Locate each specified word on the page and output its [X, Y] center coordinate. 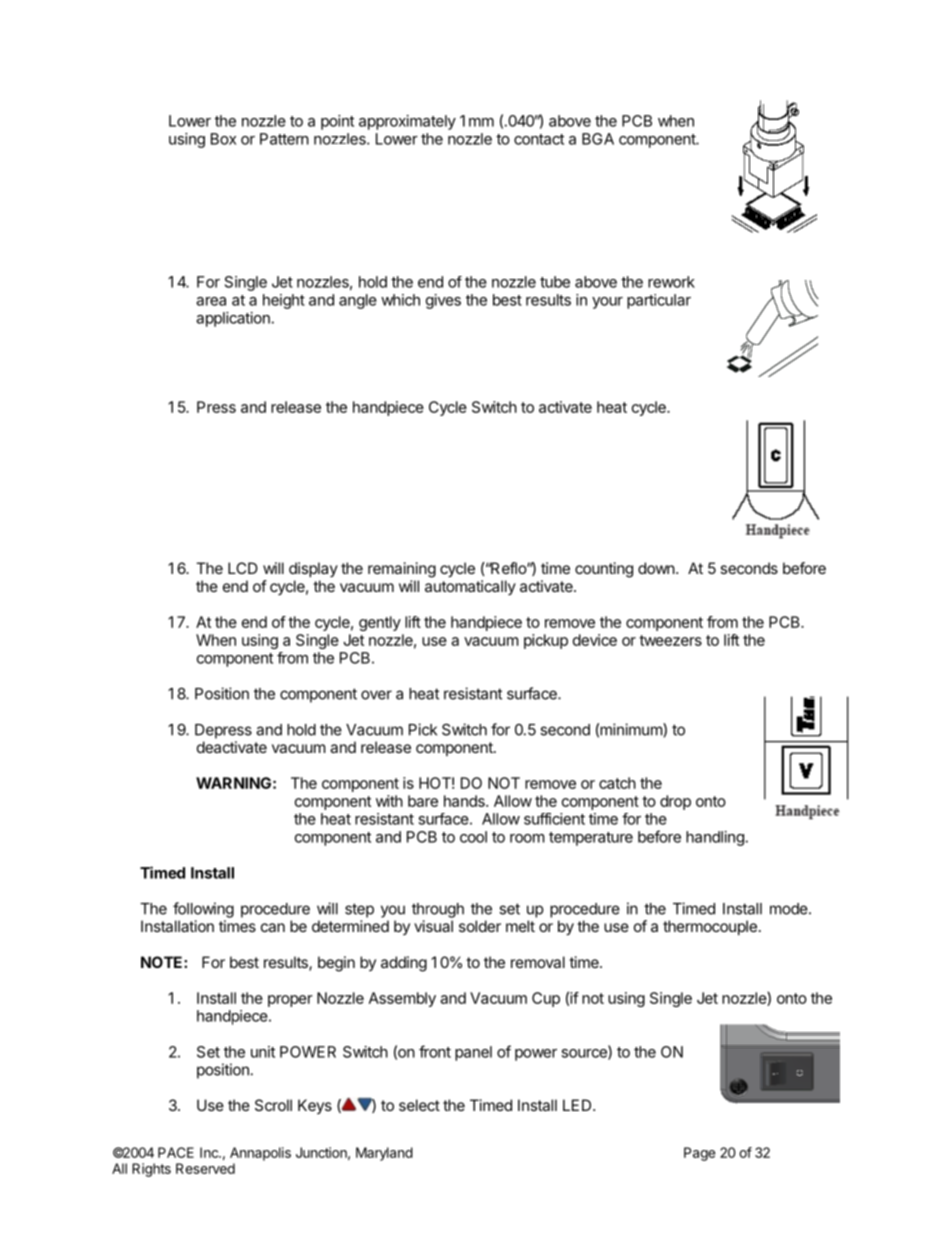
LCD [243, 568]
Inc [210, 1152]
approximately [407, 122]
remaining [402, 570]
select [419, 1105]
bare [423, 801]
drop [675, 802]
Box [223, 139]
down [656, 568]
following [203, 910]
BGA [598, 139]
